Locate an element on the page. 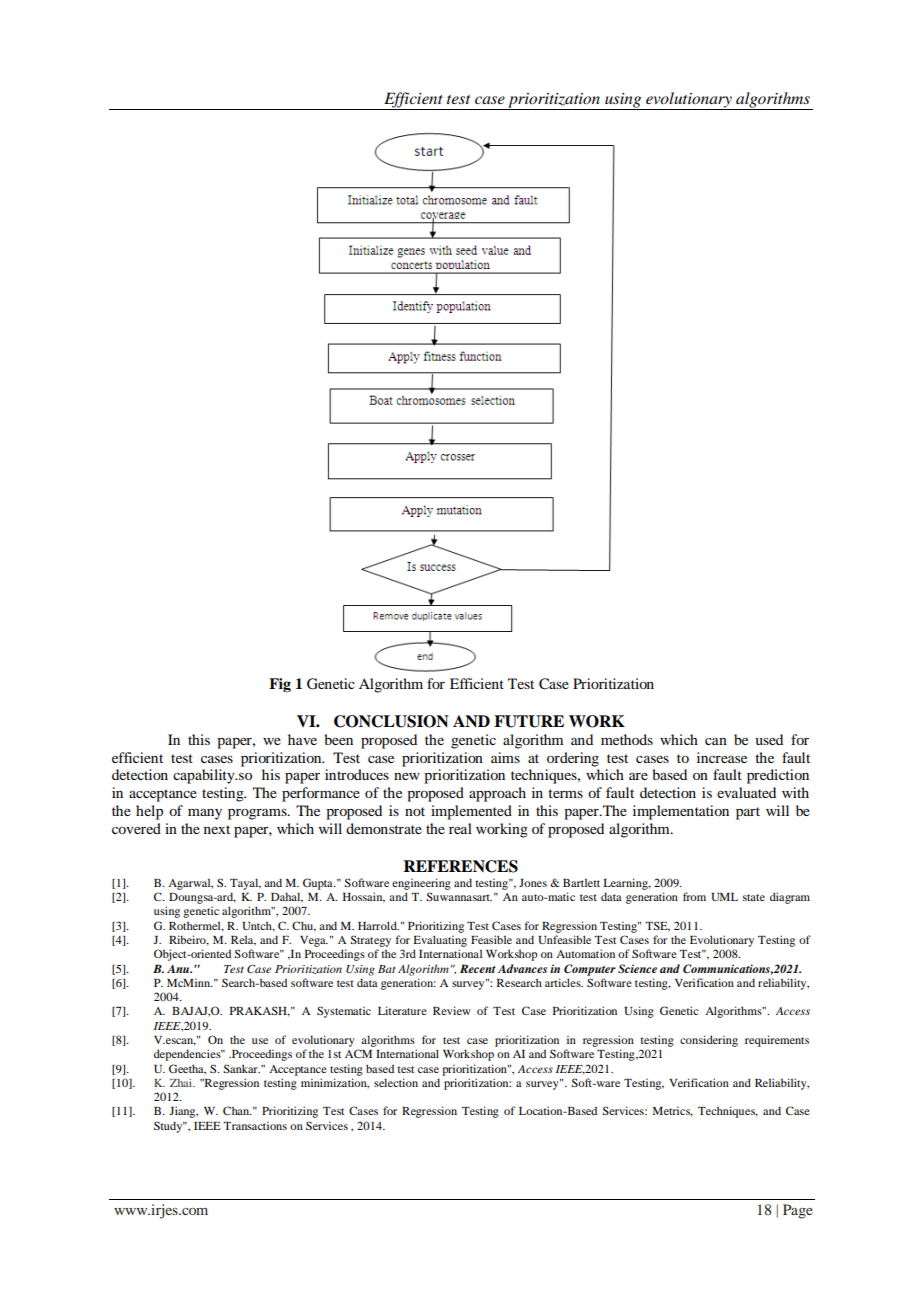 This image has height=1307, width=924. Evaluating is located at coordinates (440, 941).
